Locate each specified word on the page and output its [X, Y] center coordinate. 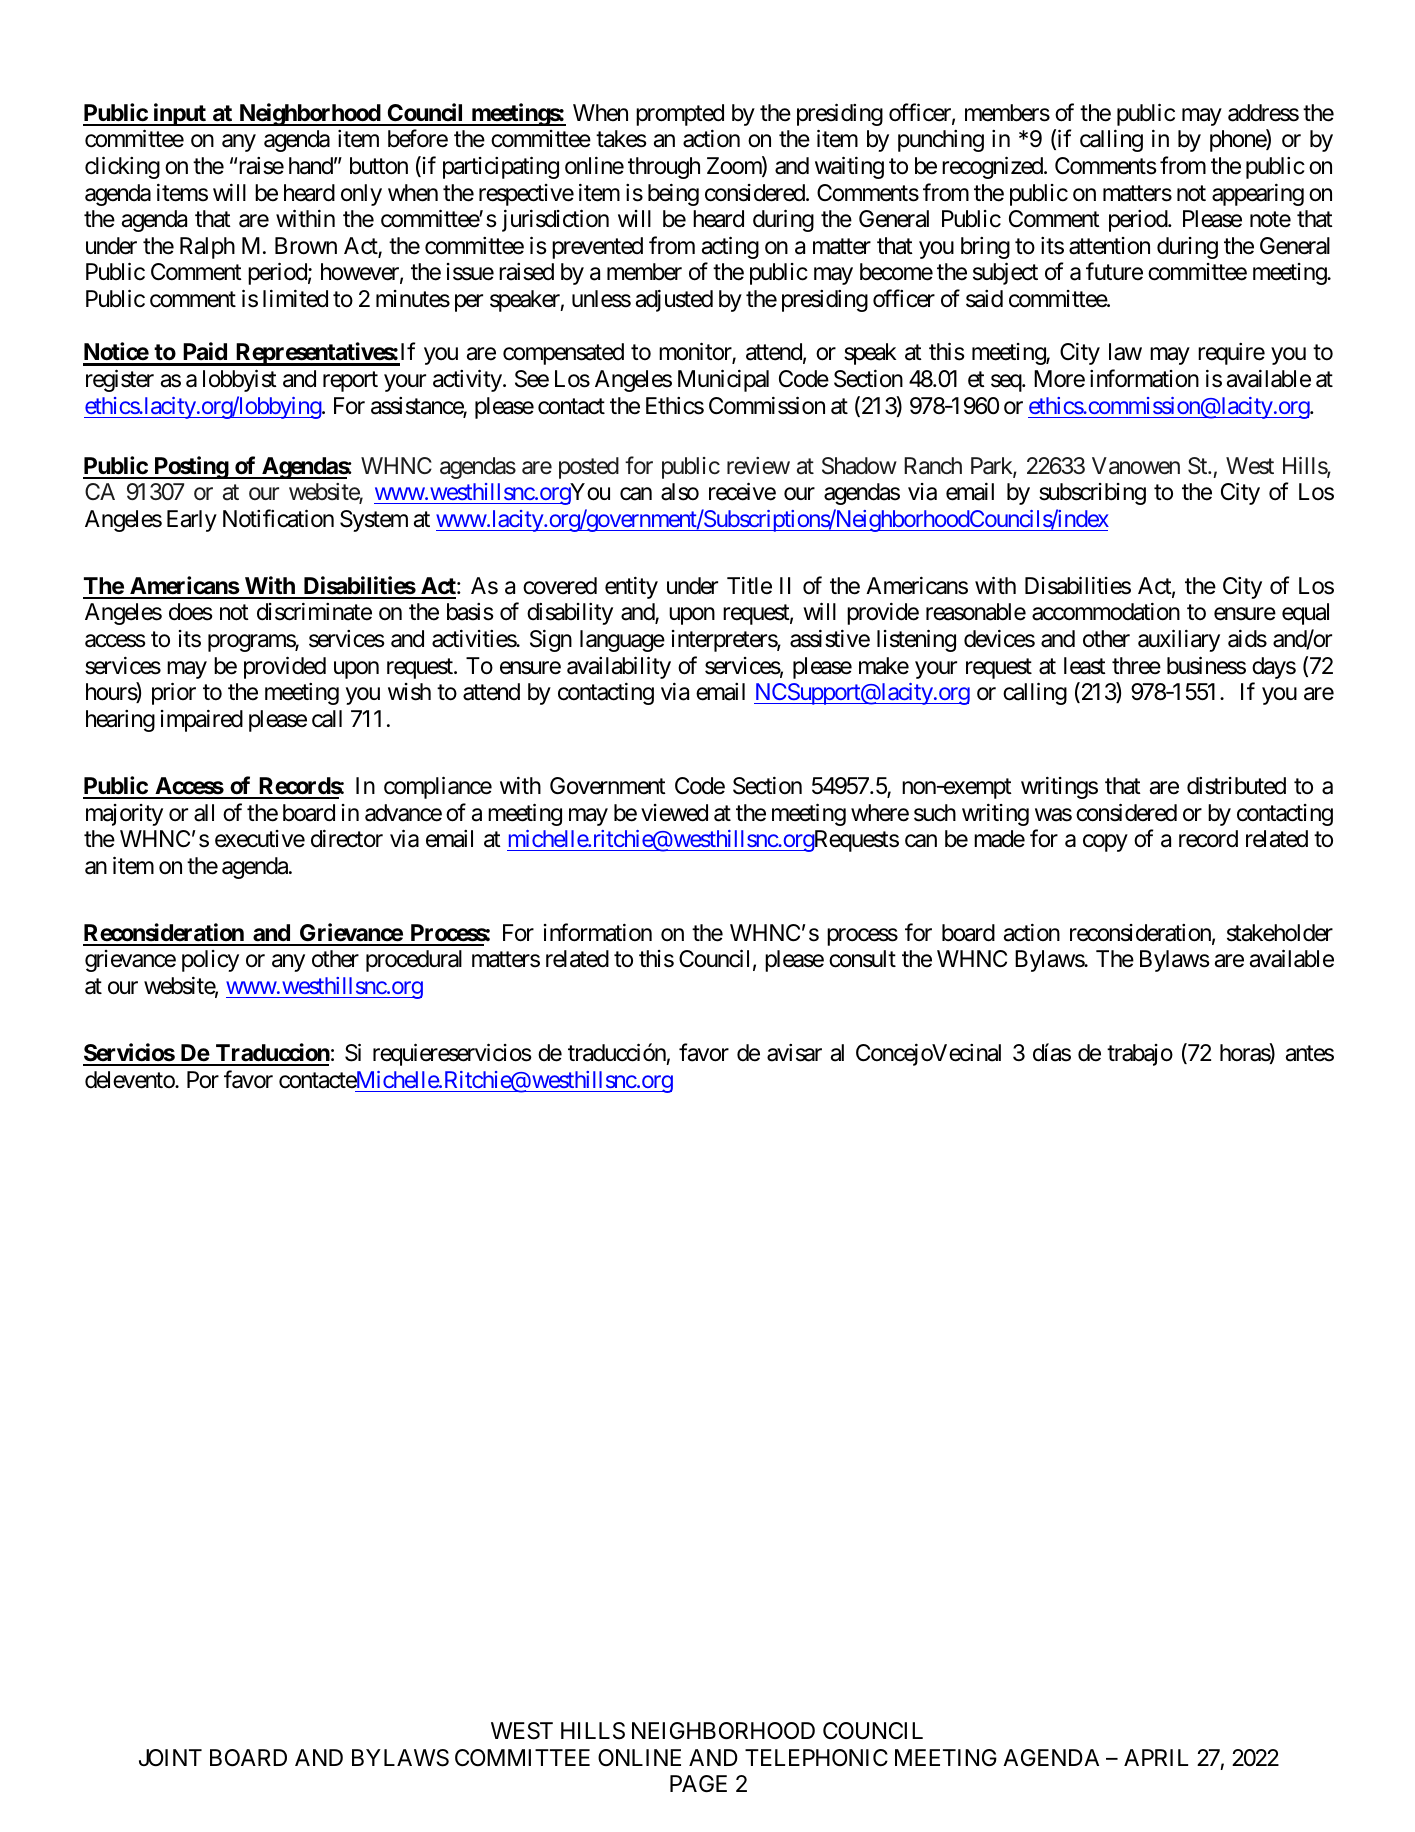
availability [619, 667]
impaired [202, 720]
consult [862, 959]
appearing [1258, 194]
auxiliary [1179, 640]
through [664, 168]
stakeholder [1280, 933]
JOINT [170, 1757]
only [361, 195]
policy [210, 961]
